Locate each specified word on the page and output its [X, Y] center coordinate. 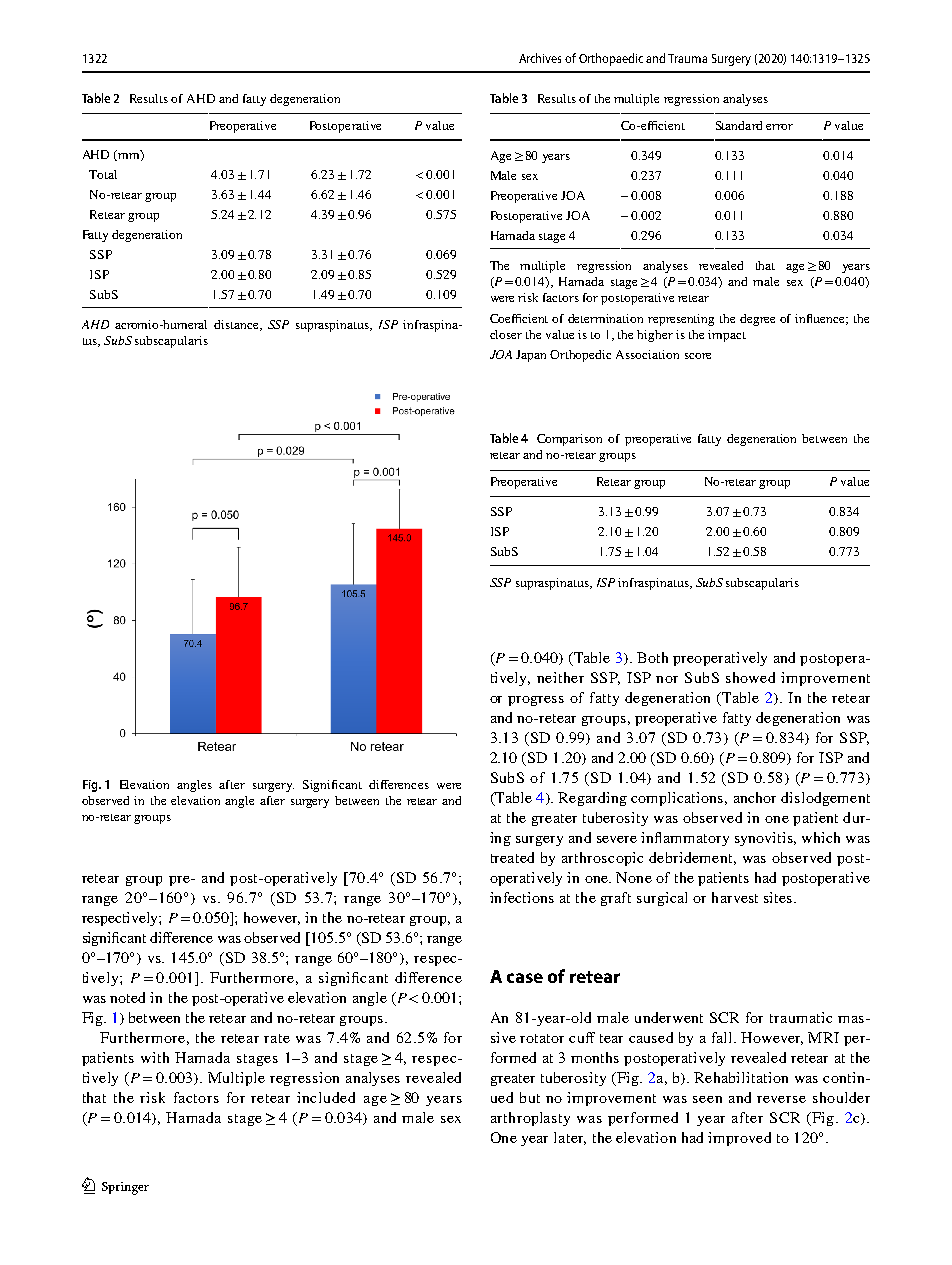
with [155, 1057]
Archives [540, 58]
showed [750, 677]
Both [652, 657]
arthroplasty [530, 1119]
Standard [739, 125]
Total [103, 174]
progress [536, 701]
